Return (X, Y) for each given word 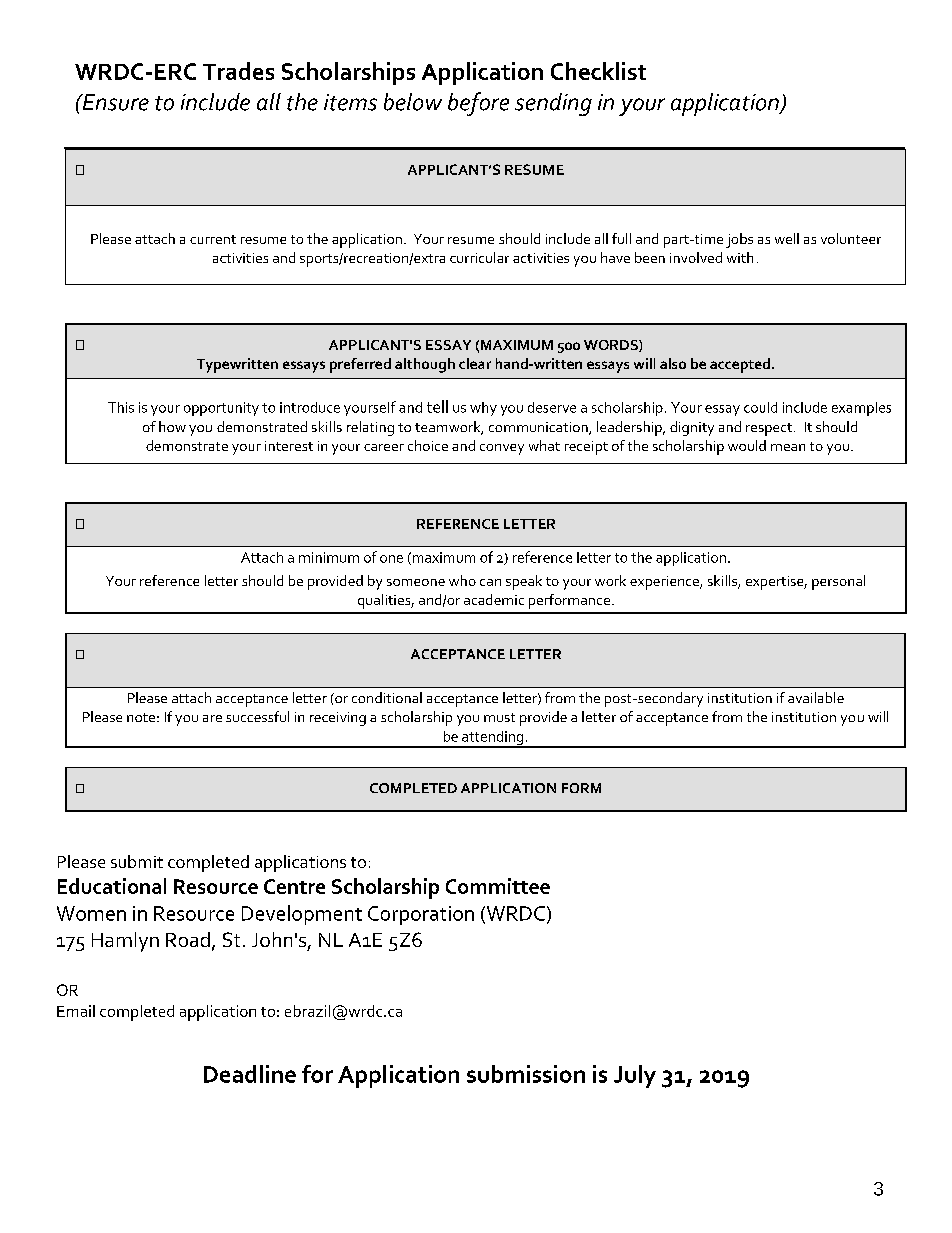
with (740, 257)
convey (502, 449)
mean (788, 447)
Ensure (114, 102)
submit (137, 861)
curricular (479, 257)
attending (493, 739)
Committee (498, 886)
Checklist (598, 71)
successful (257, 716)
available (816, 697)
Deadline (250, 1074)
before (478, 104)
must (499, 717)
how (172, 426)
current (213, 239)
